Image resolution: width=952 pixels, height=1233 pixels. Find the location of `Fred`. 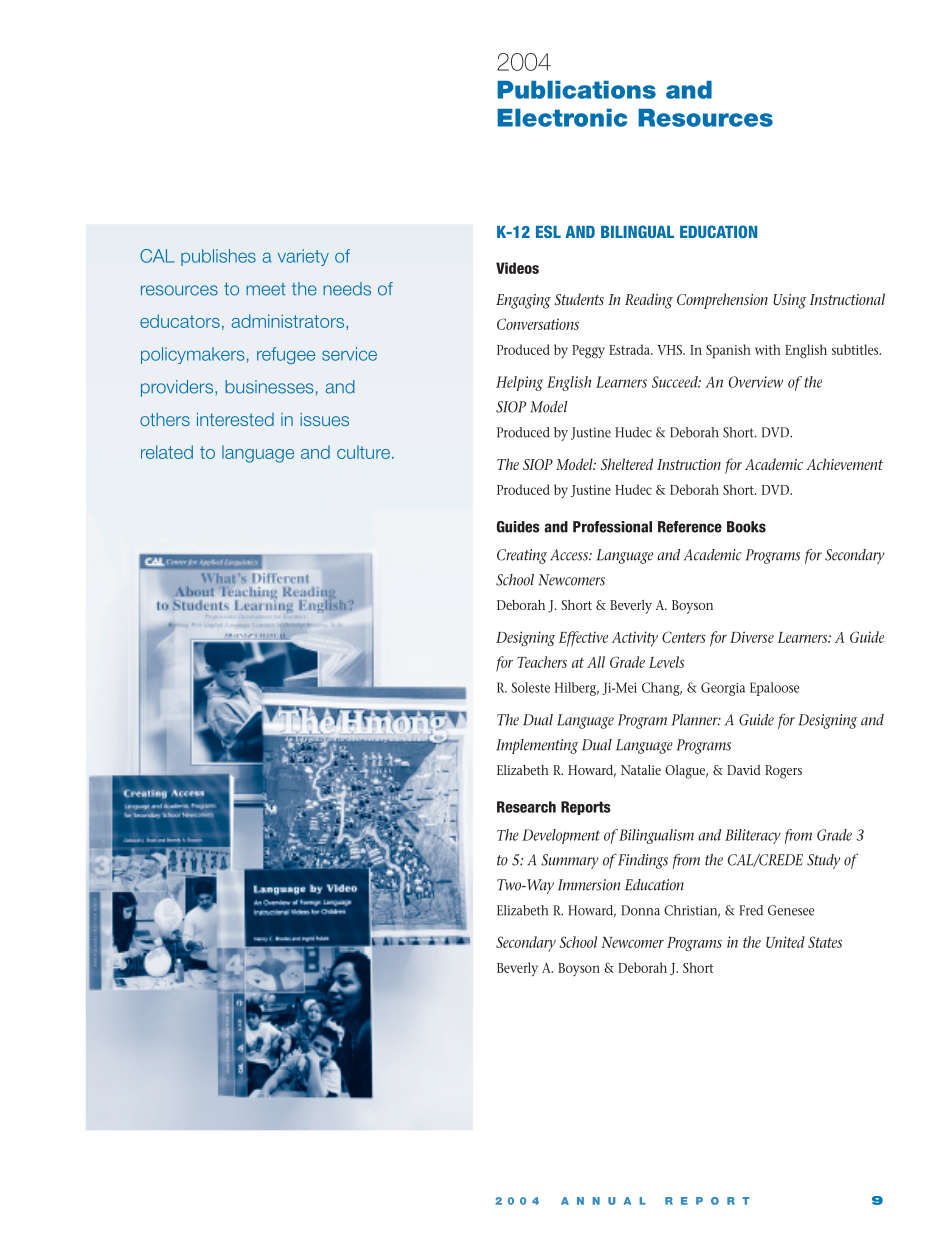

Fred is located at coordinates (751, 910).
